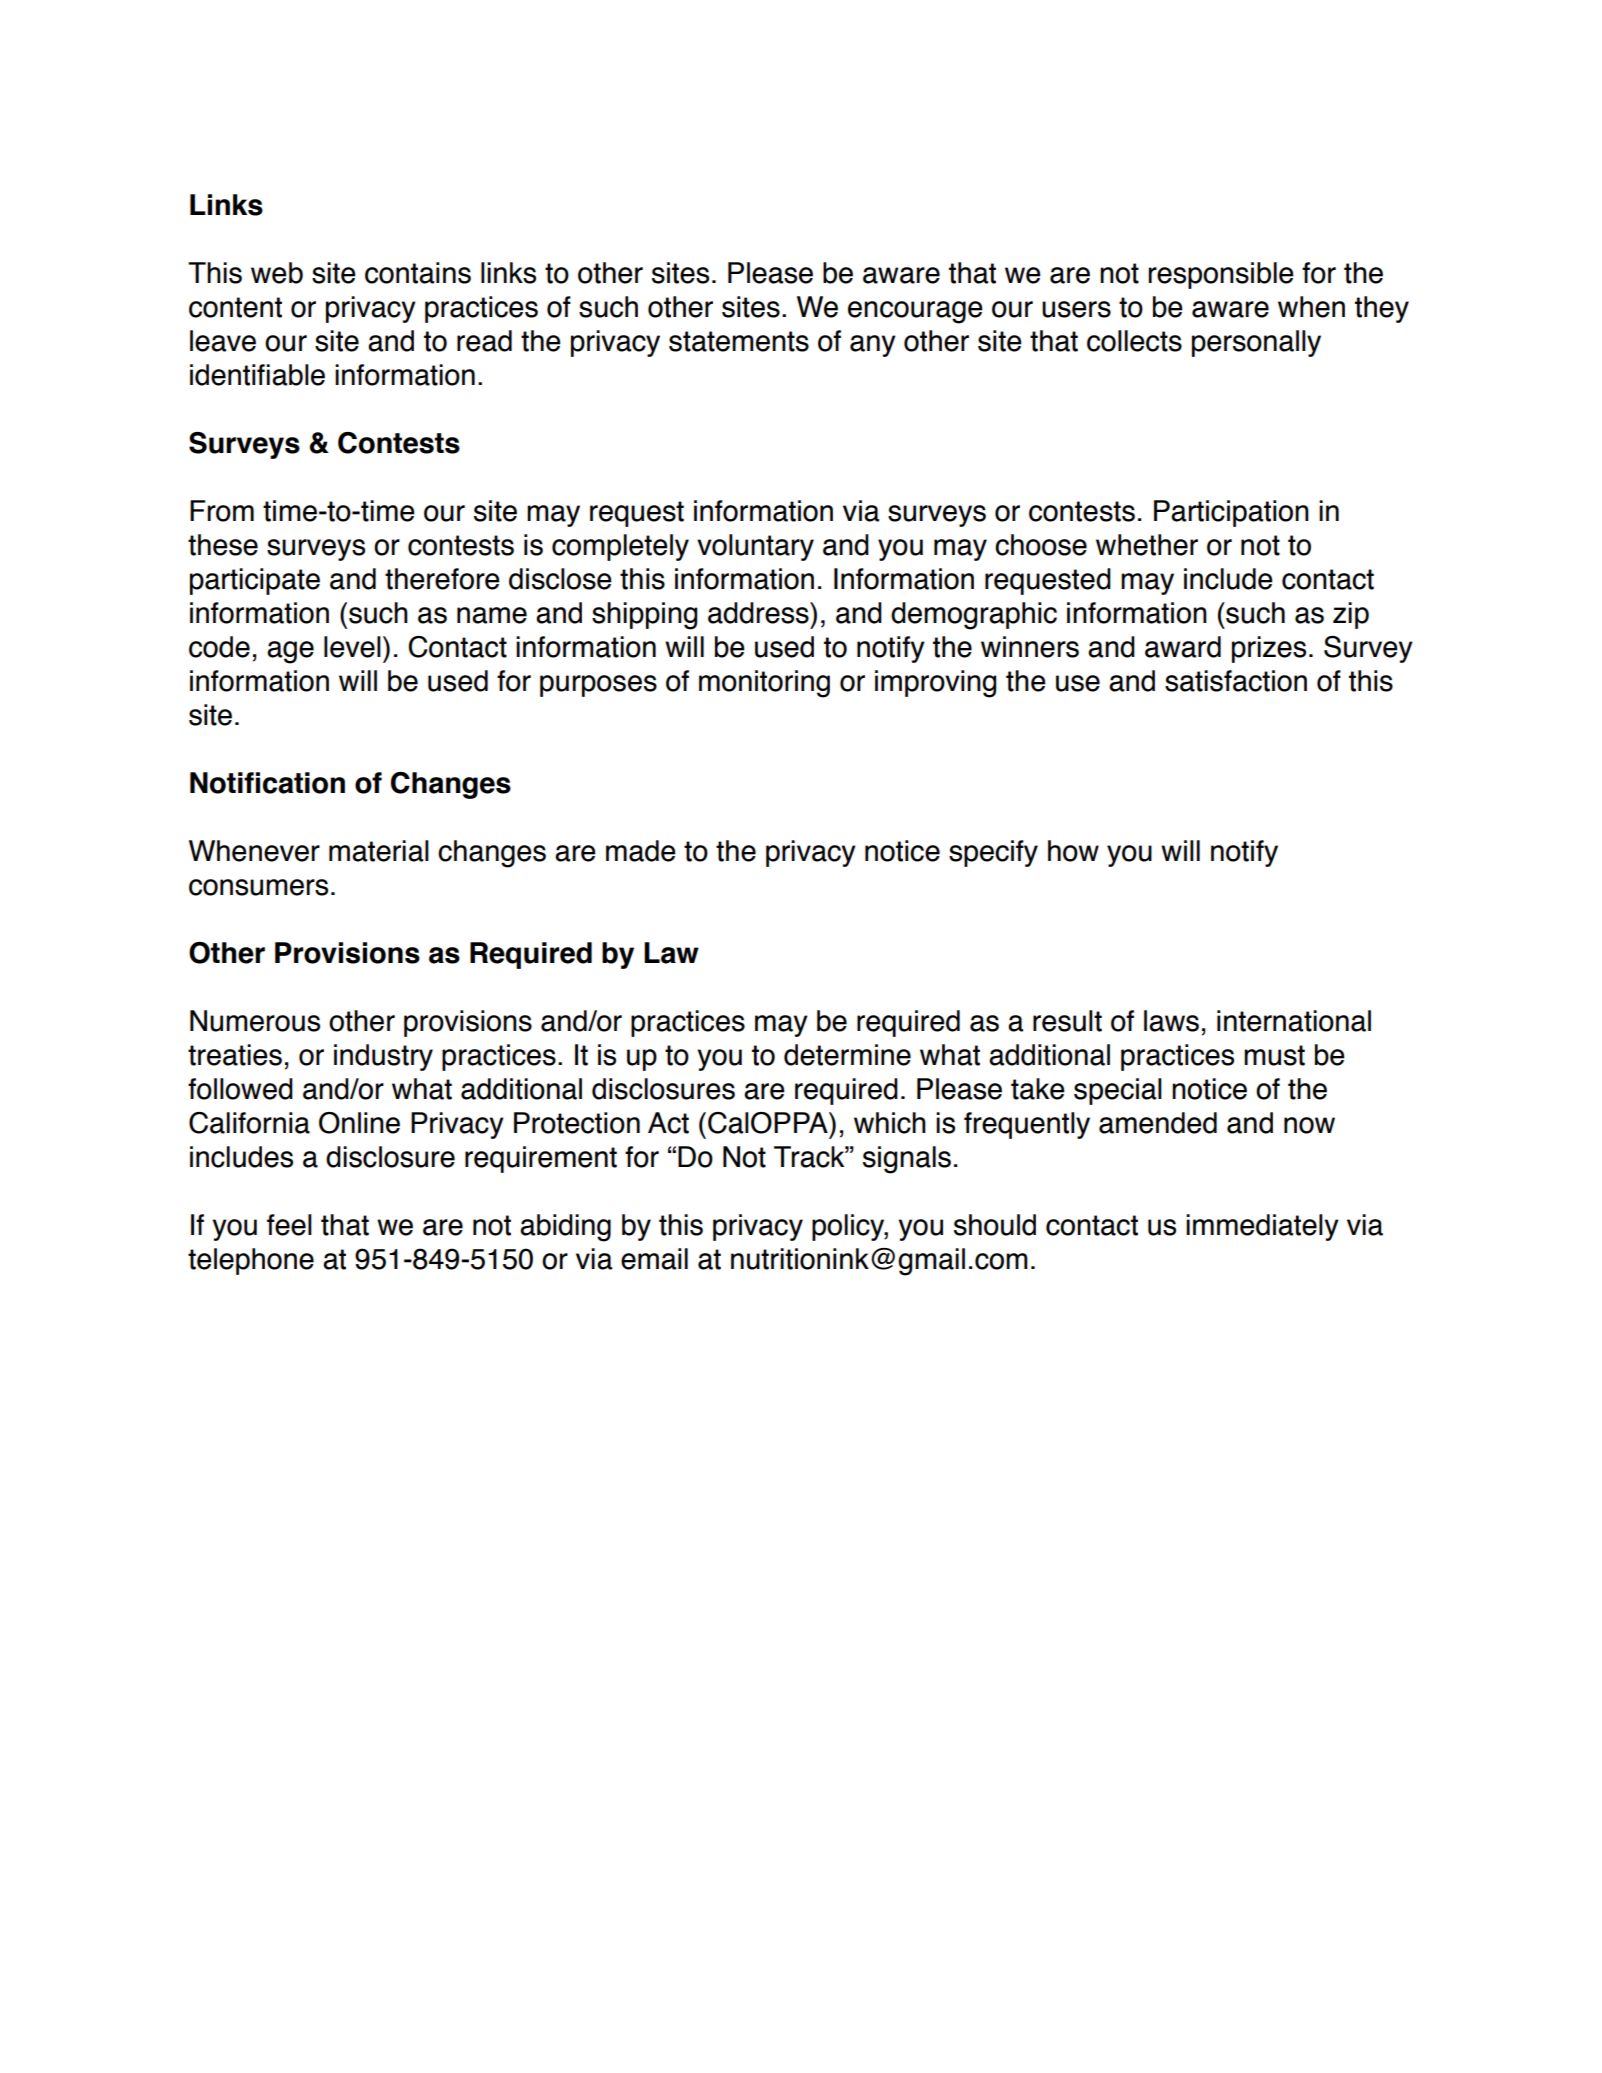 The image size is (1602, 2073). What do you see at coordinates (442, 579) in the screenshot?
I see `therefore` at bounding box center [442, 579].
